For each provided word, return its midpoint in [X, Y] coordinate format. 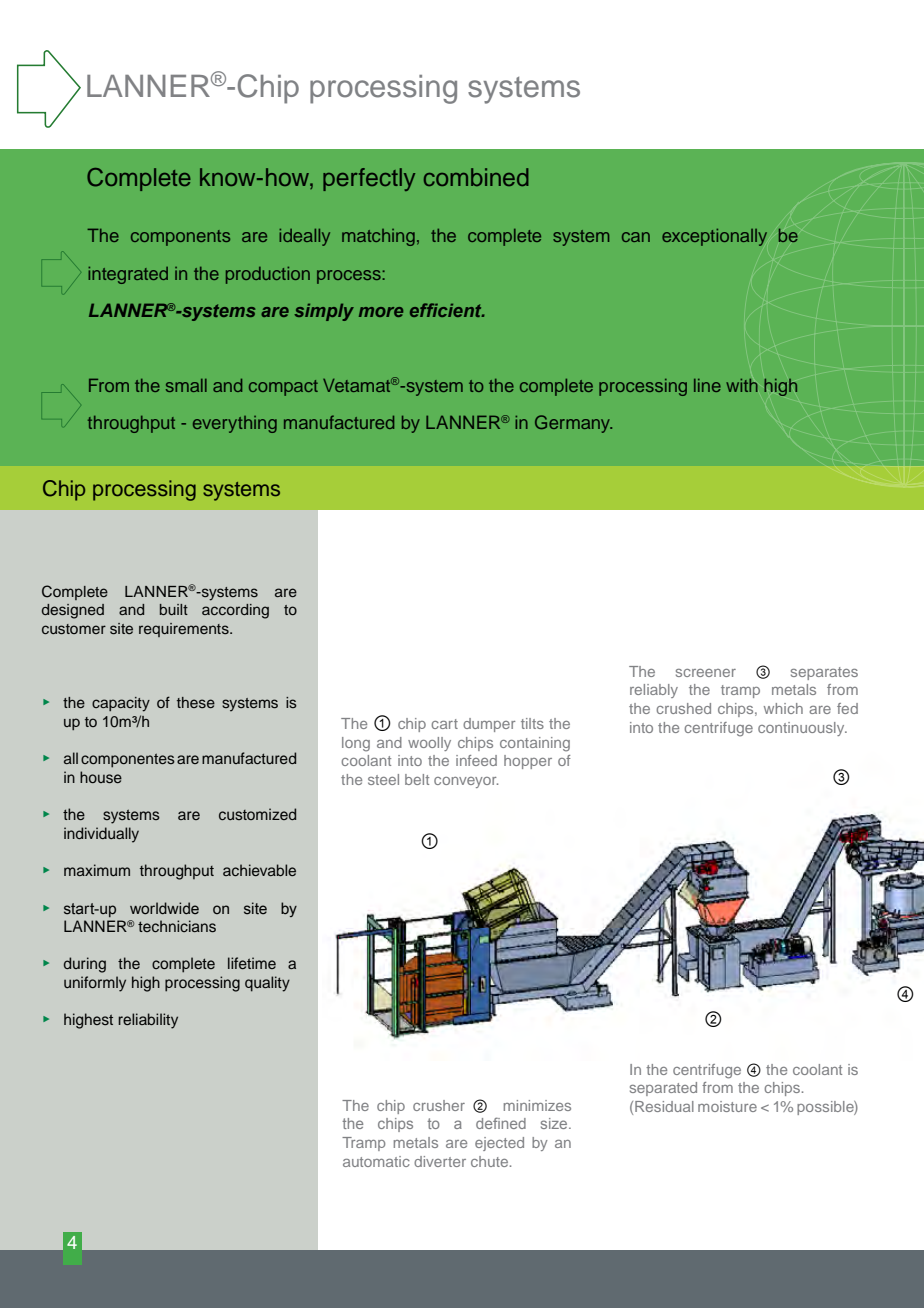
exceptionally [714, 237]
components [180, 238]
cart [444, 724]
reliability [148, 1021]
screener [706, 673]
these [196, 702]
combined [476, 177]
